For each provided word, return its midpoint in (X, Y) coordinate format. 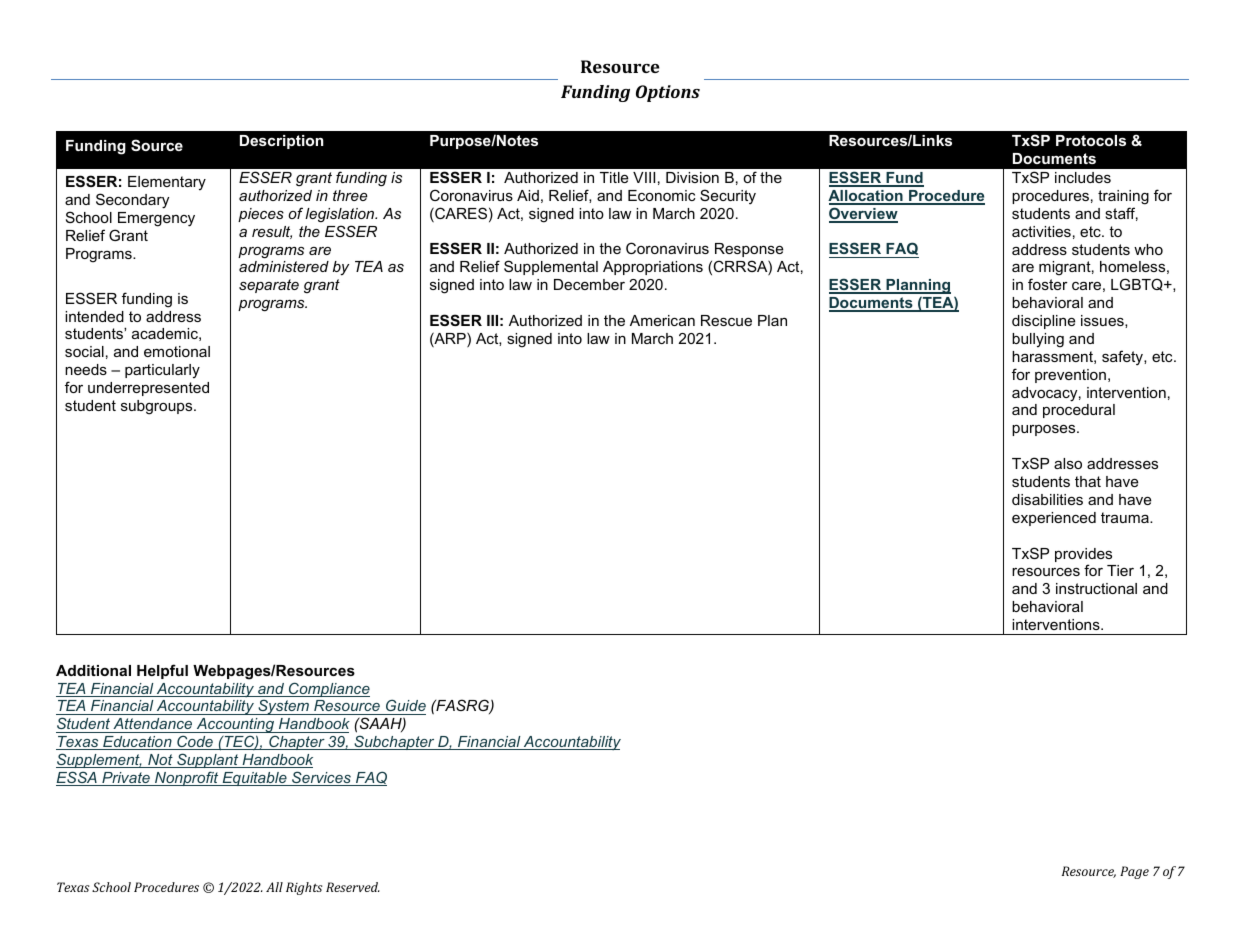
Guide (405, 707)
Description (281, 142)
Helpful (162, 671)
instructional (1096, 588)
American (662, 320)
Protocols (1091, 140)
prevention (1070, 376)
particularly (162, 371)
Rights (304, 888)
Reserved (353, 887)
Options (668, 93)
